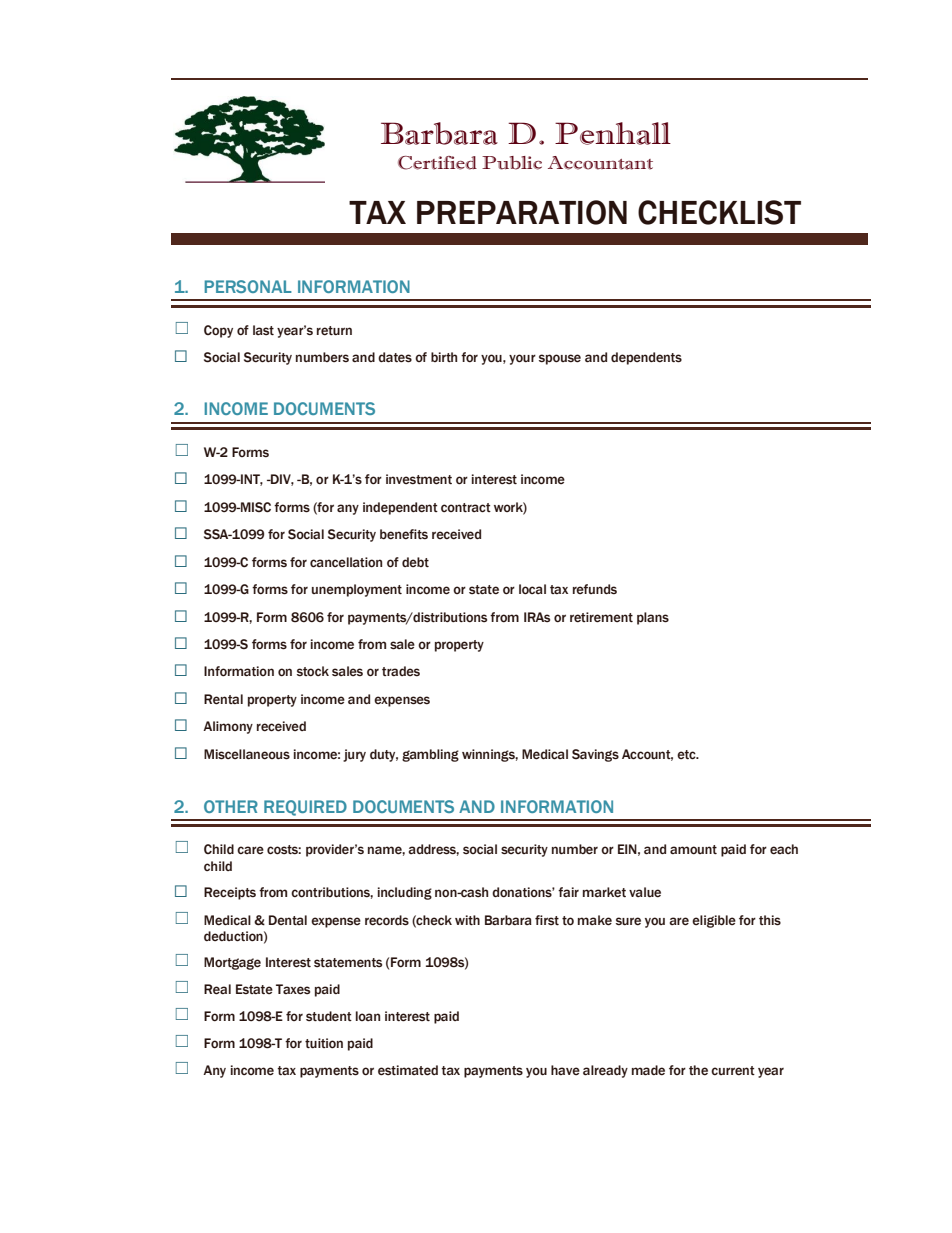 Image resolution: width=952 pixels, height=1233 pixels. I want to click on amount, so click(693, 850).
